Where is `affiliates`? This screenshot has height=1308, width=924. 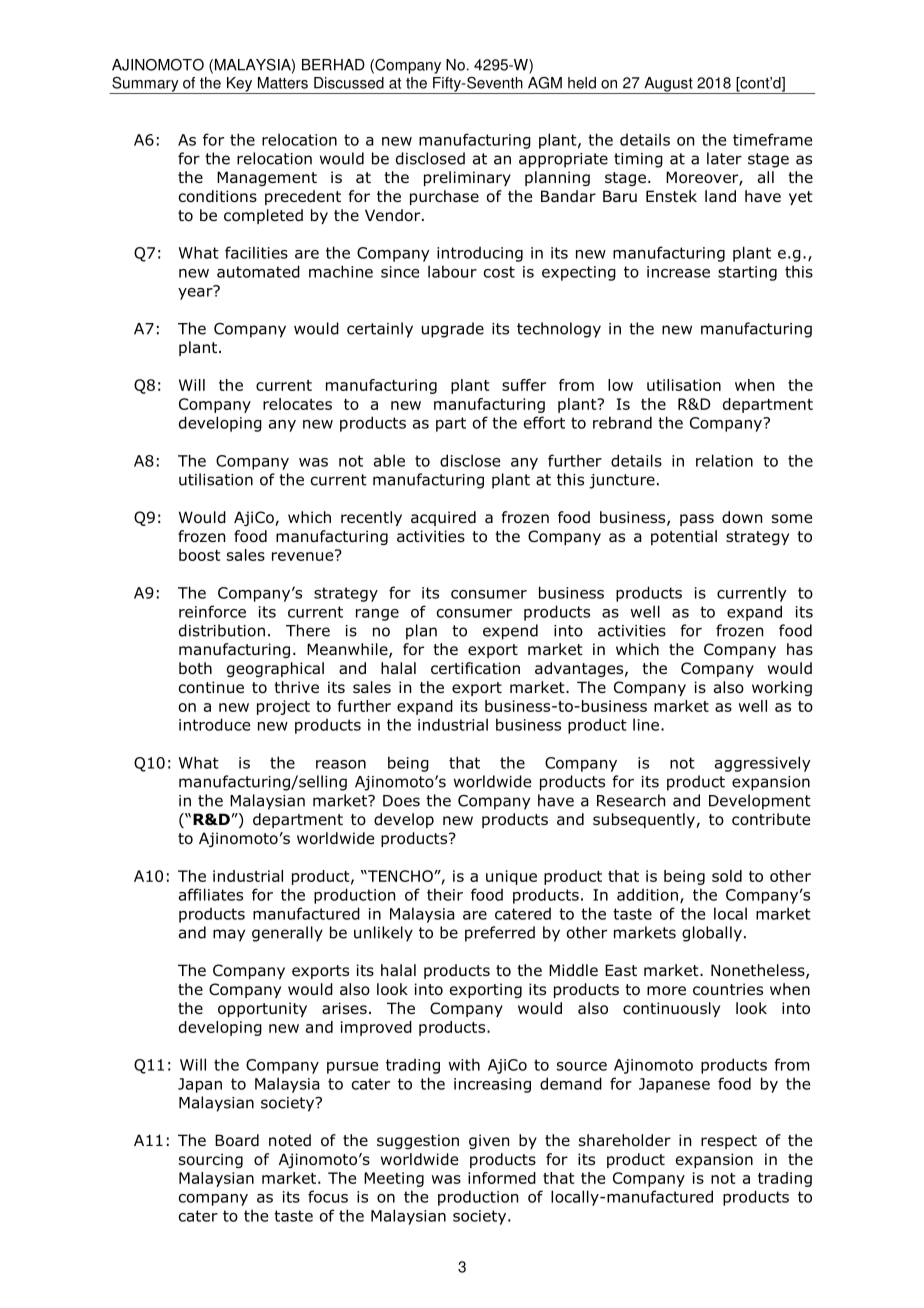
affiliates is located at coordinates (211, 894).
